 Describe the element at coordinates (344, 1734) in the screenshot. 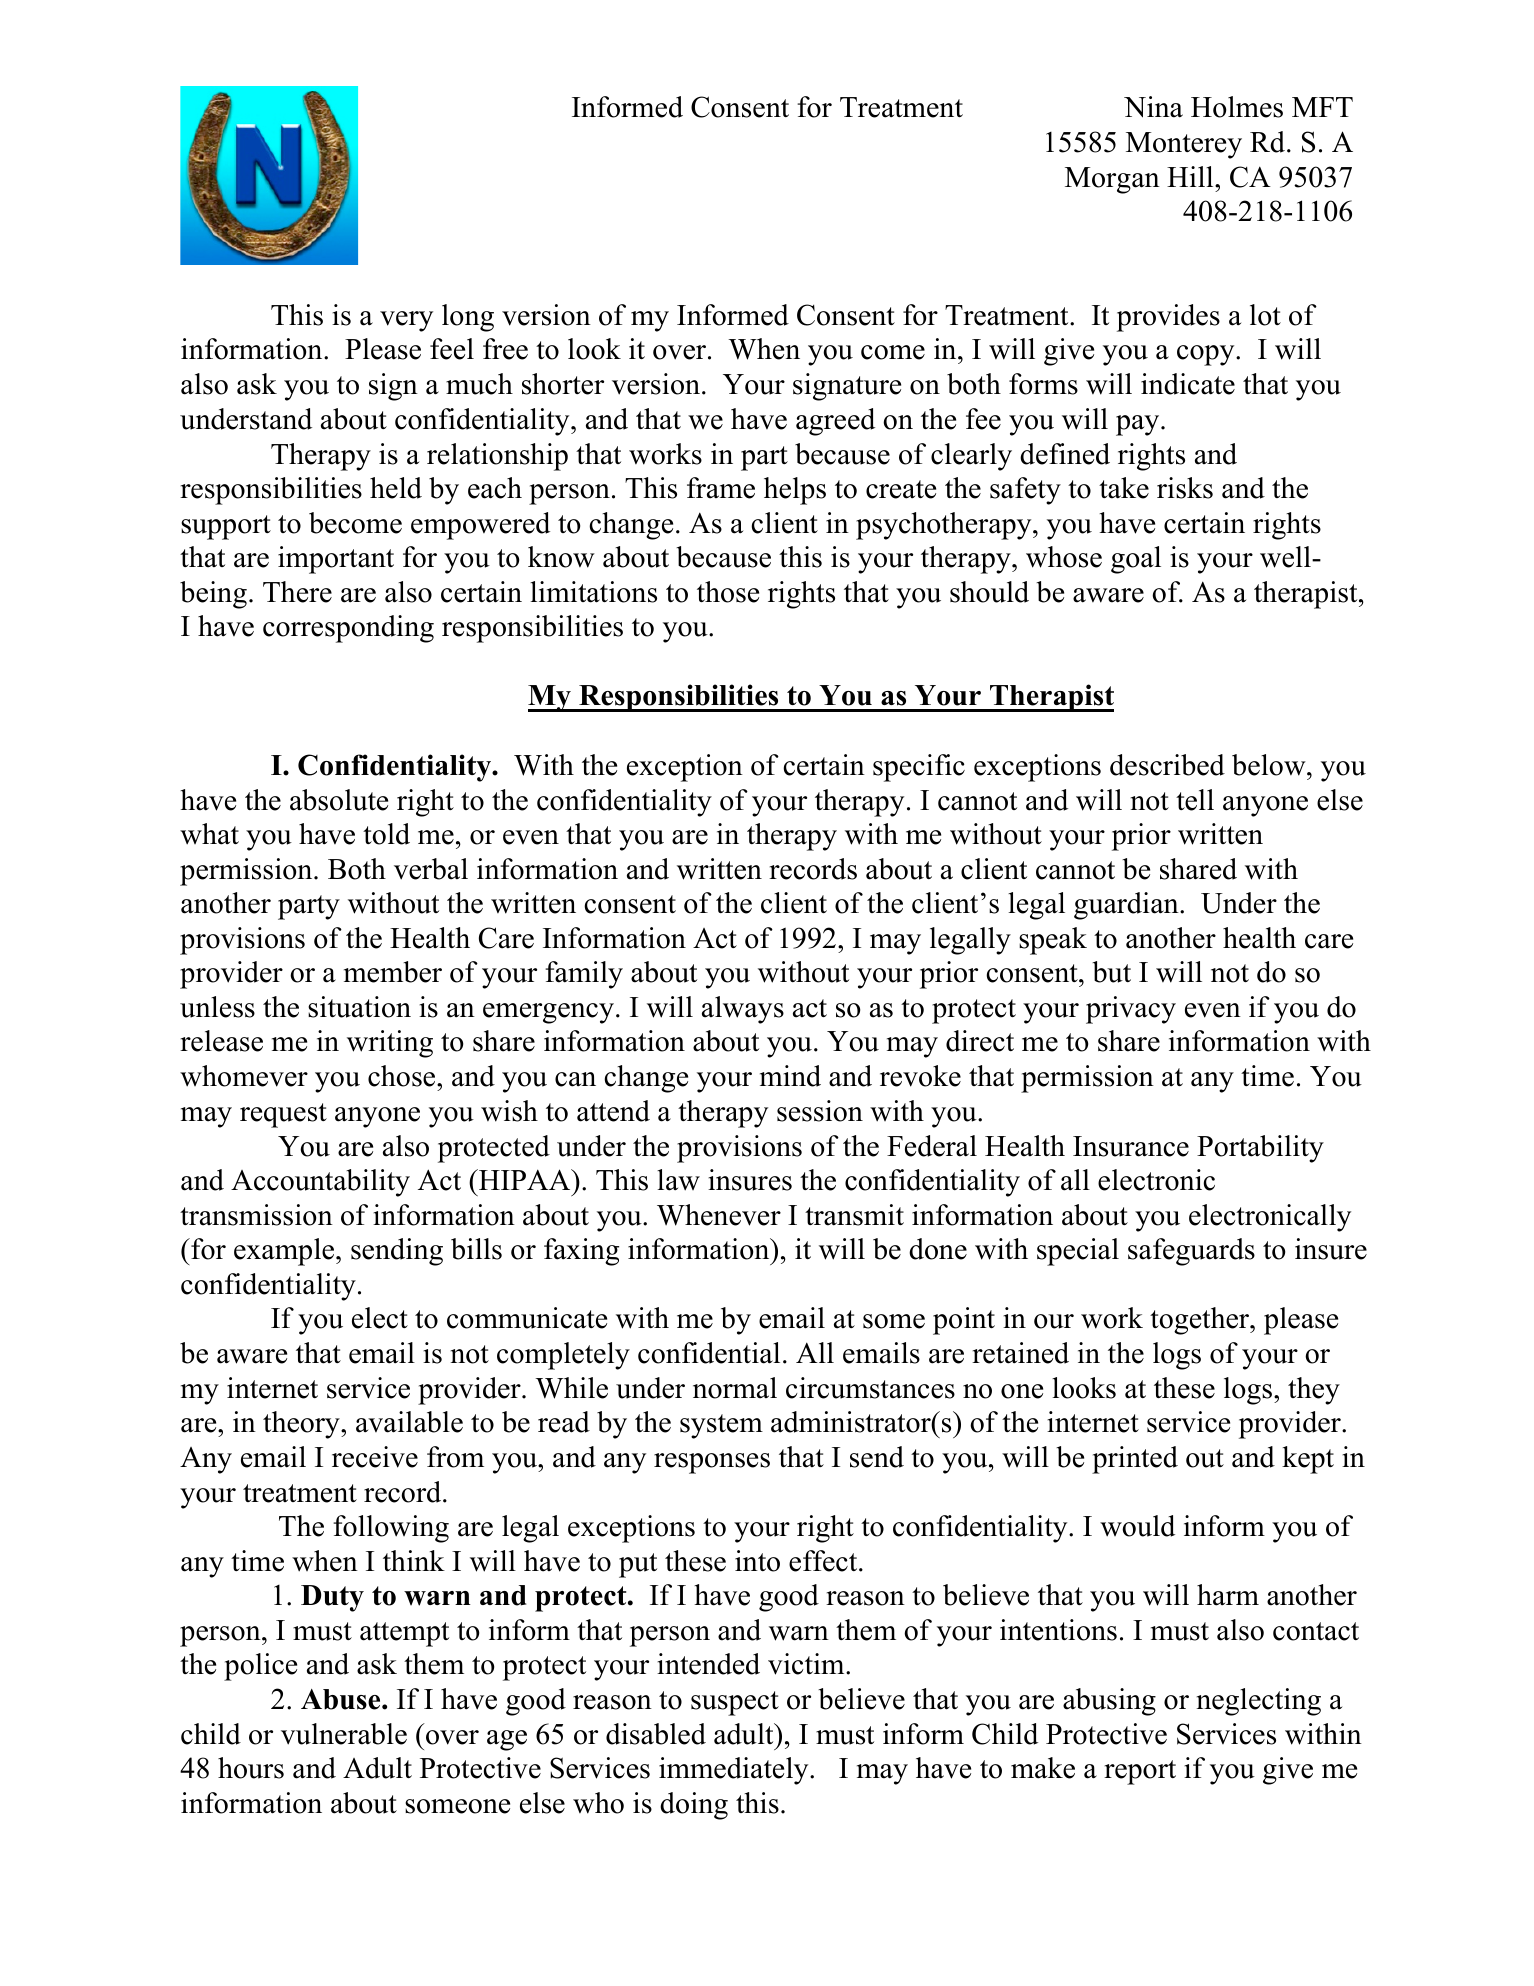

I see `vulnerable` at that location.
